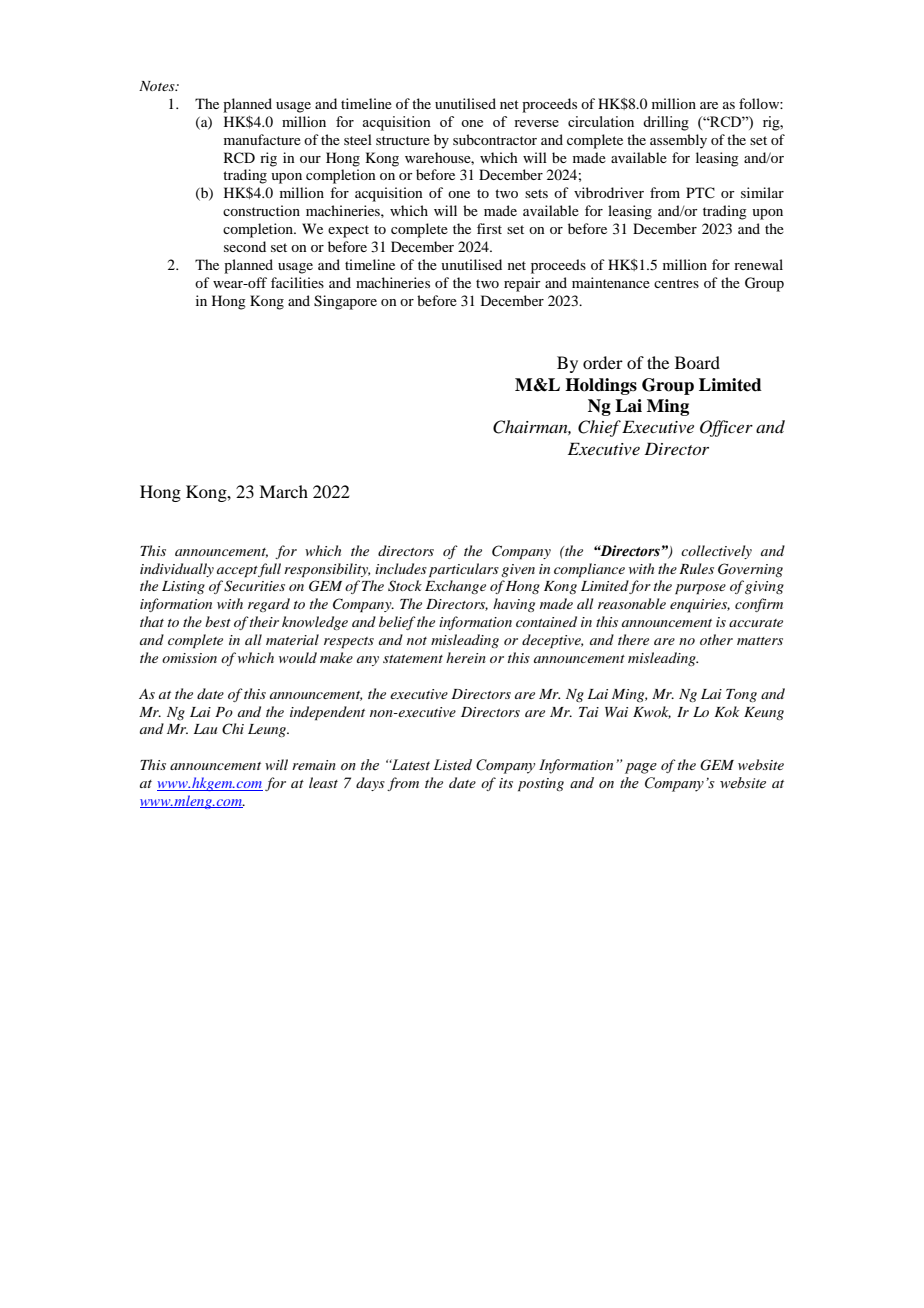 The height and width of the screenshot is (1308, 924). I want to click on drilling, so click(666, 123).
